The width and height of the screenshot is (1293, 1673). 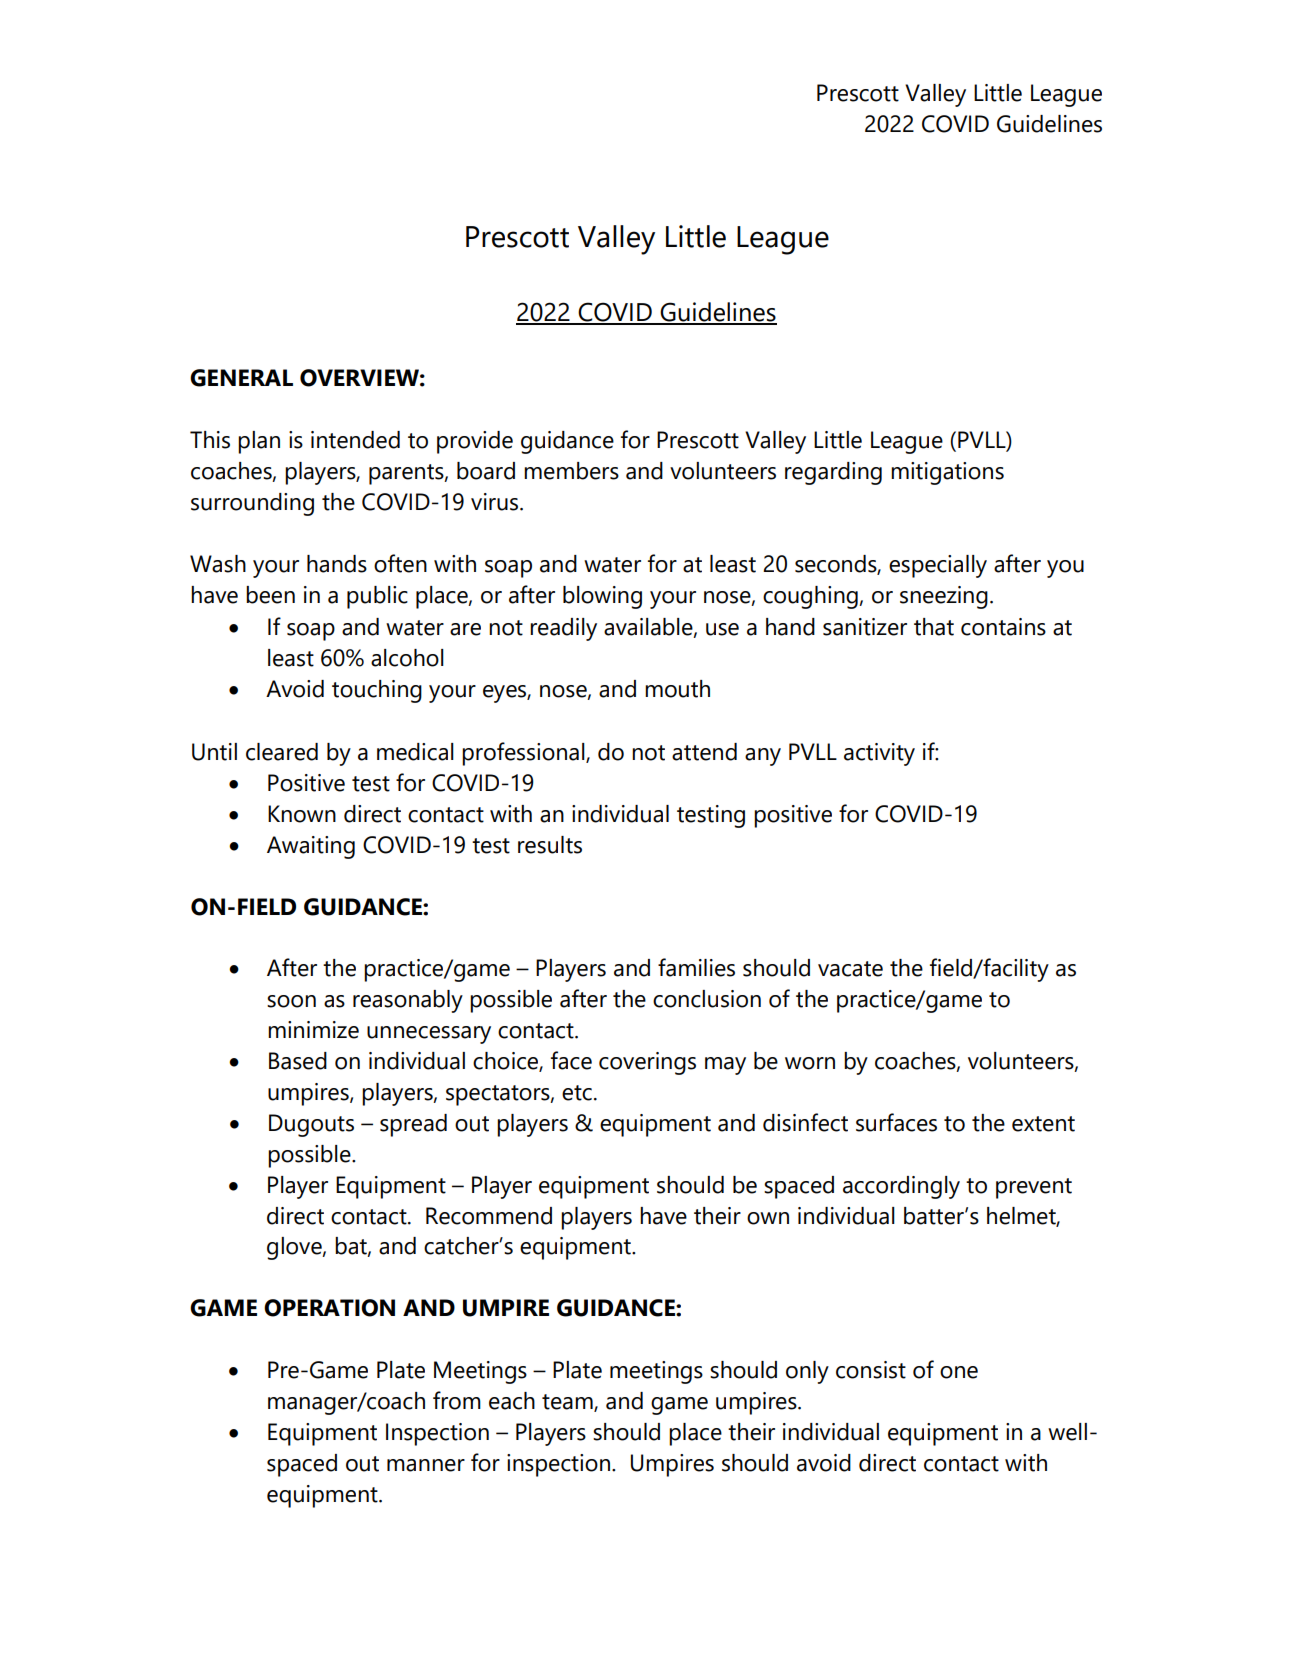 What do you see at coordinates (850, 969) in the screenshot?
I see `vacate` at bounding box center [850, 969].
